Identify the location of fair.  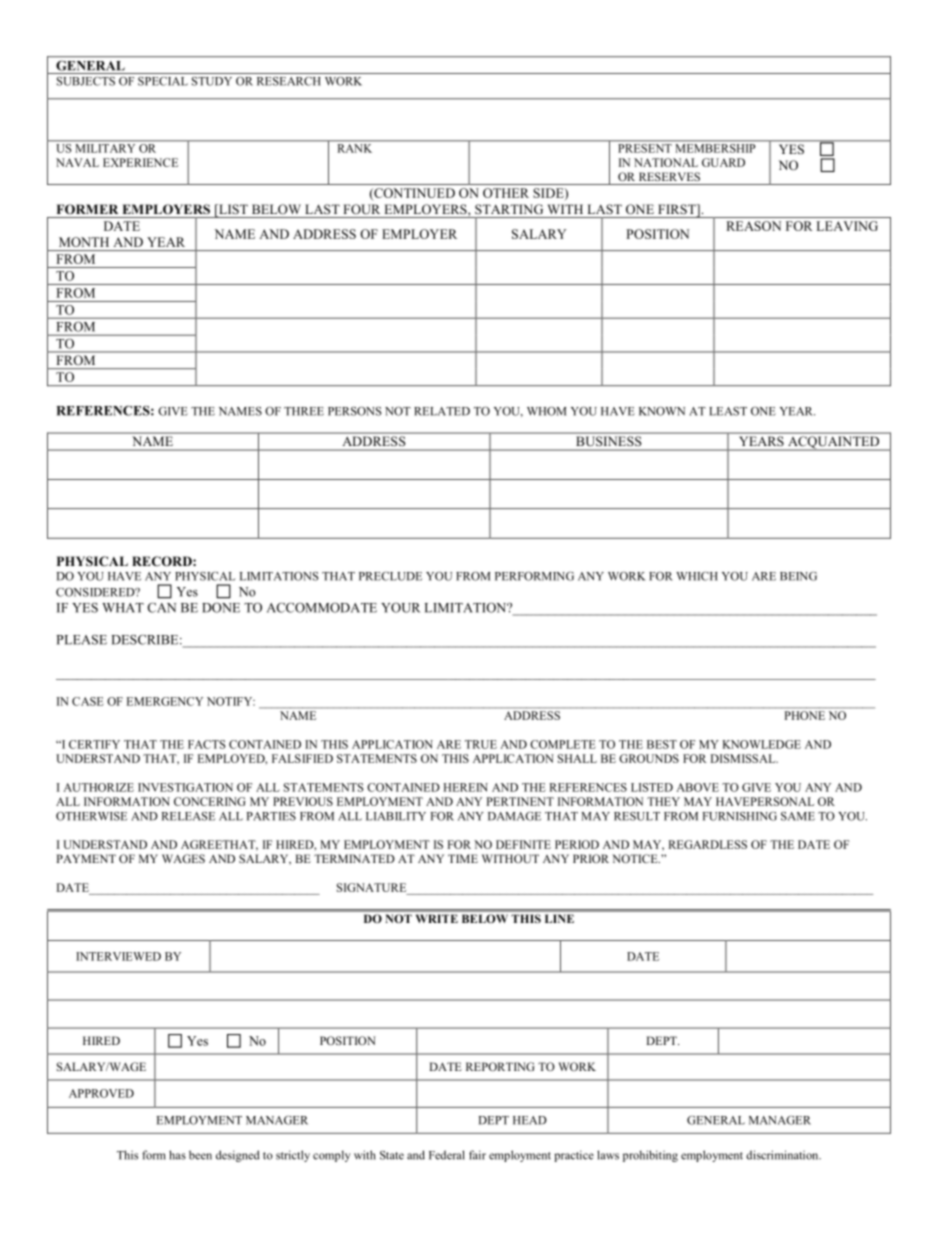
(477, 1155).
